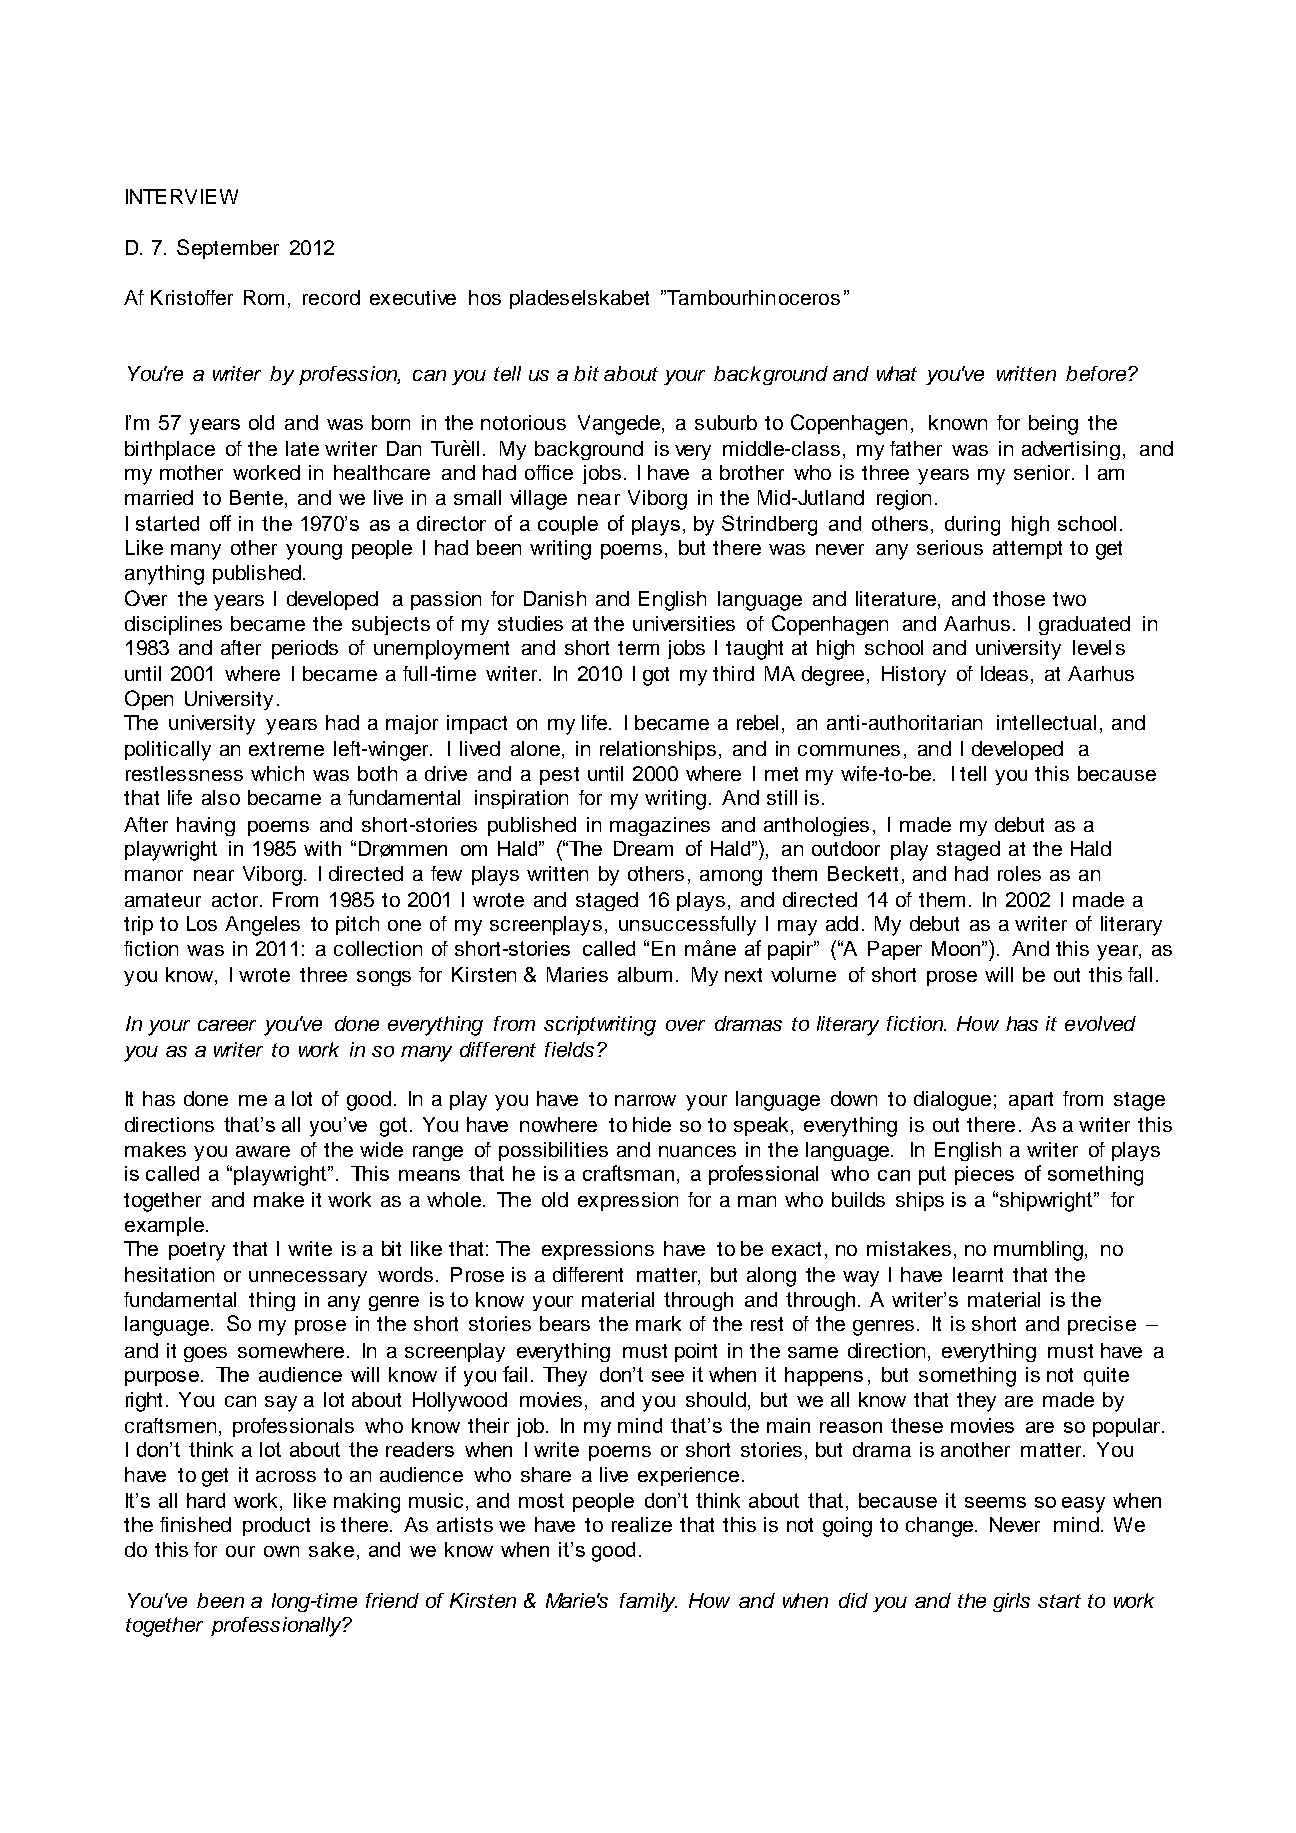 This image has width=1296, height=1833. Describe the element at coordinates (276, 1526) in the image. I see `product` at that location.
